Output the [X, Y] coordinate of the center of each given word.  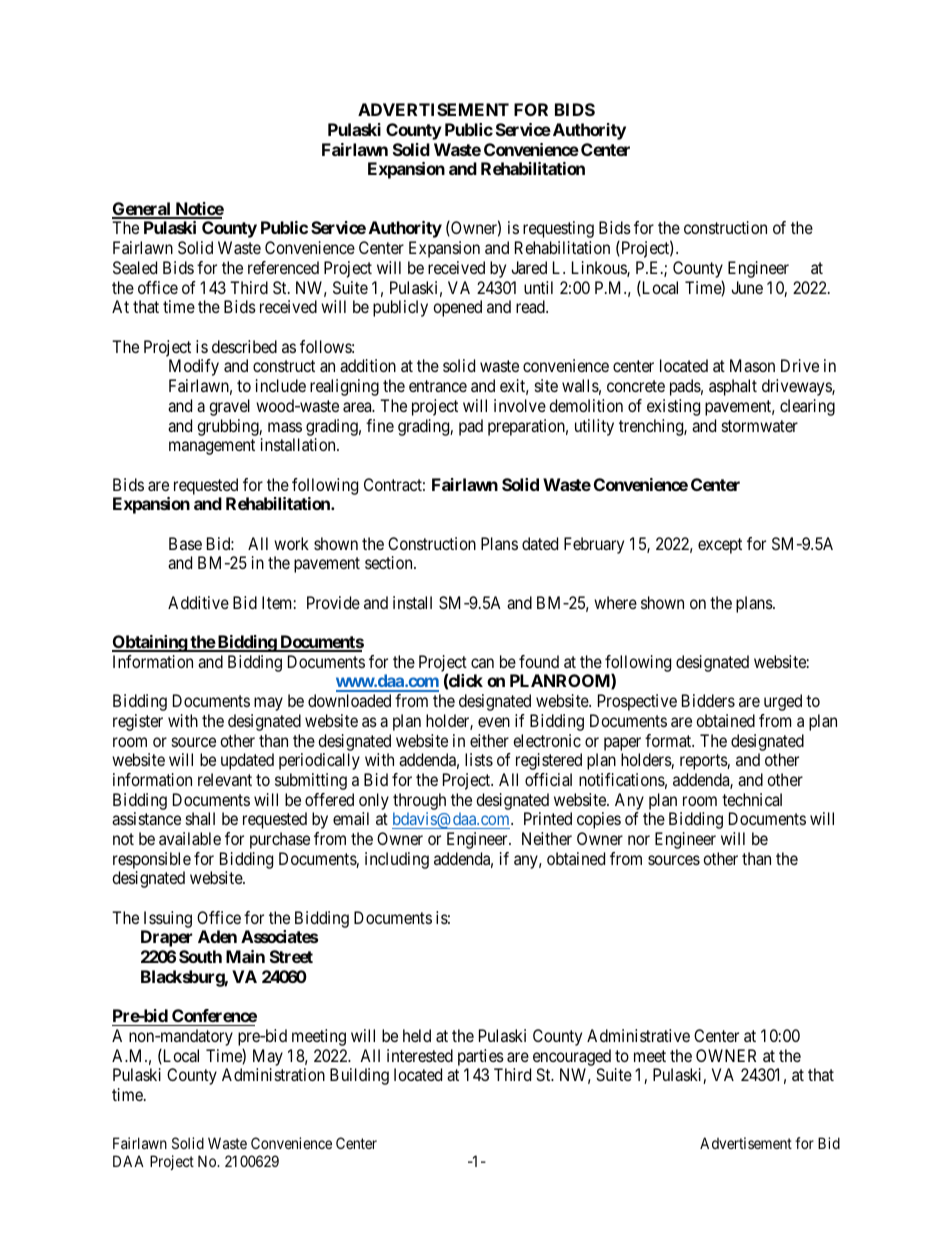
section [390, 562]
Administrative [638, 1035]
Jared [529, 267]
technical [752, 799]
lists [479, 759]
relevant [225, 779]
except [720, 546]
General [142, 210]
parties [481, 1057]
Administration [273, 1074]
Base [185, 543]
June [747, 287]
